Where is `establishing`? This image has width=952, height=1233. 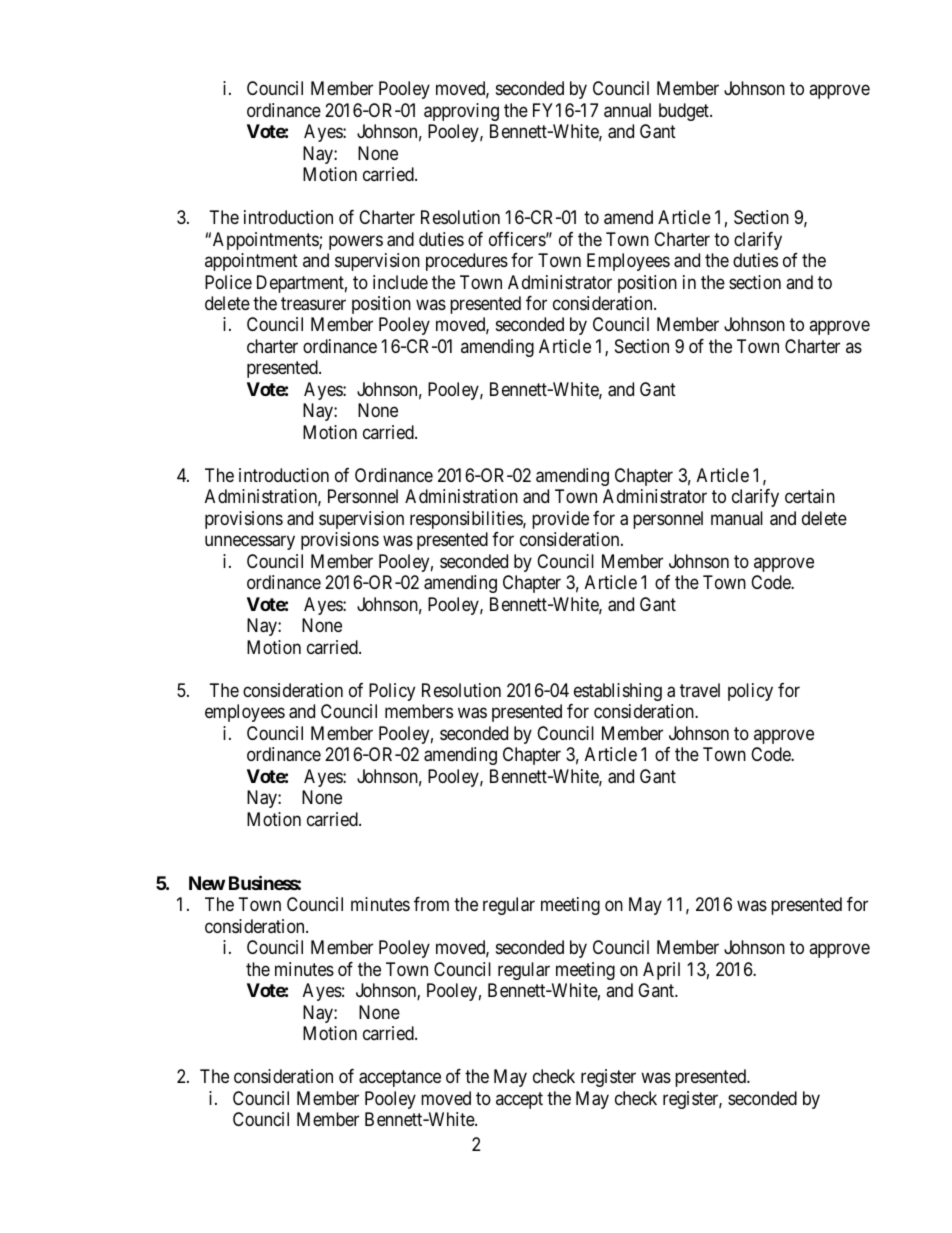 establishing is located at coordinates (618, 692).
